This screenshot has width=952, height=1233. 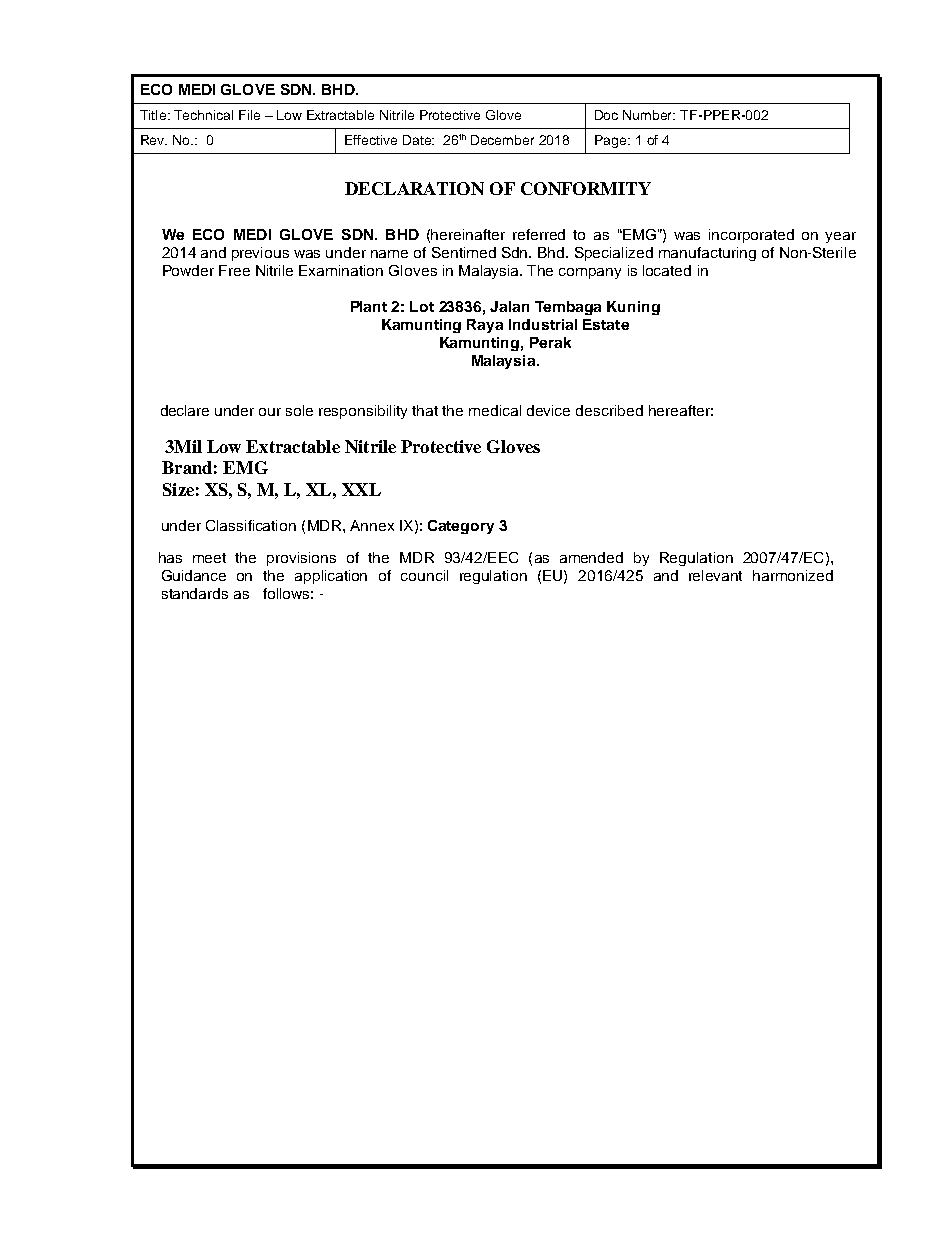 What do you see at coordinates (185, 410) in the screenshot?
I see `declare` at bounding box center [185, 410].
